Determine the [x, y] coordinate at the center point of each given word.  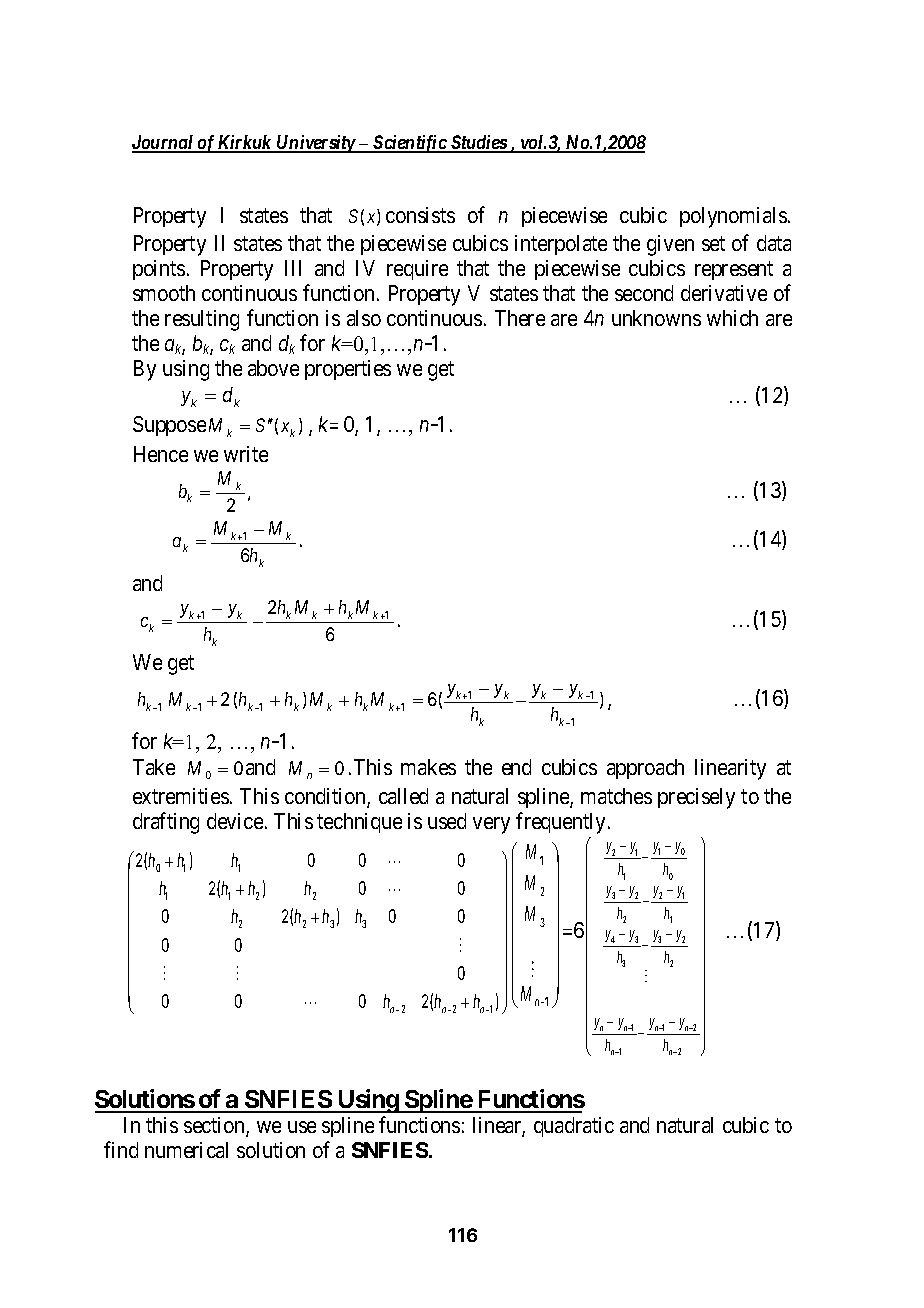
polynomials [733, 217]
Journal [164, 143]
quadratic [574, 1127]
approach [645, 769]
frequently [560, 823]
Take [154, 767]
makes [428, 767]
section [215, 1126]
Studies [478, 143]
